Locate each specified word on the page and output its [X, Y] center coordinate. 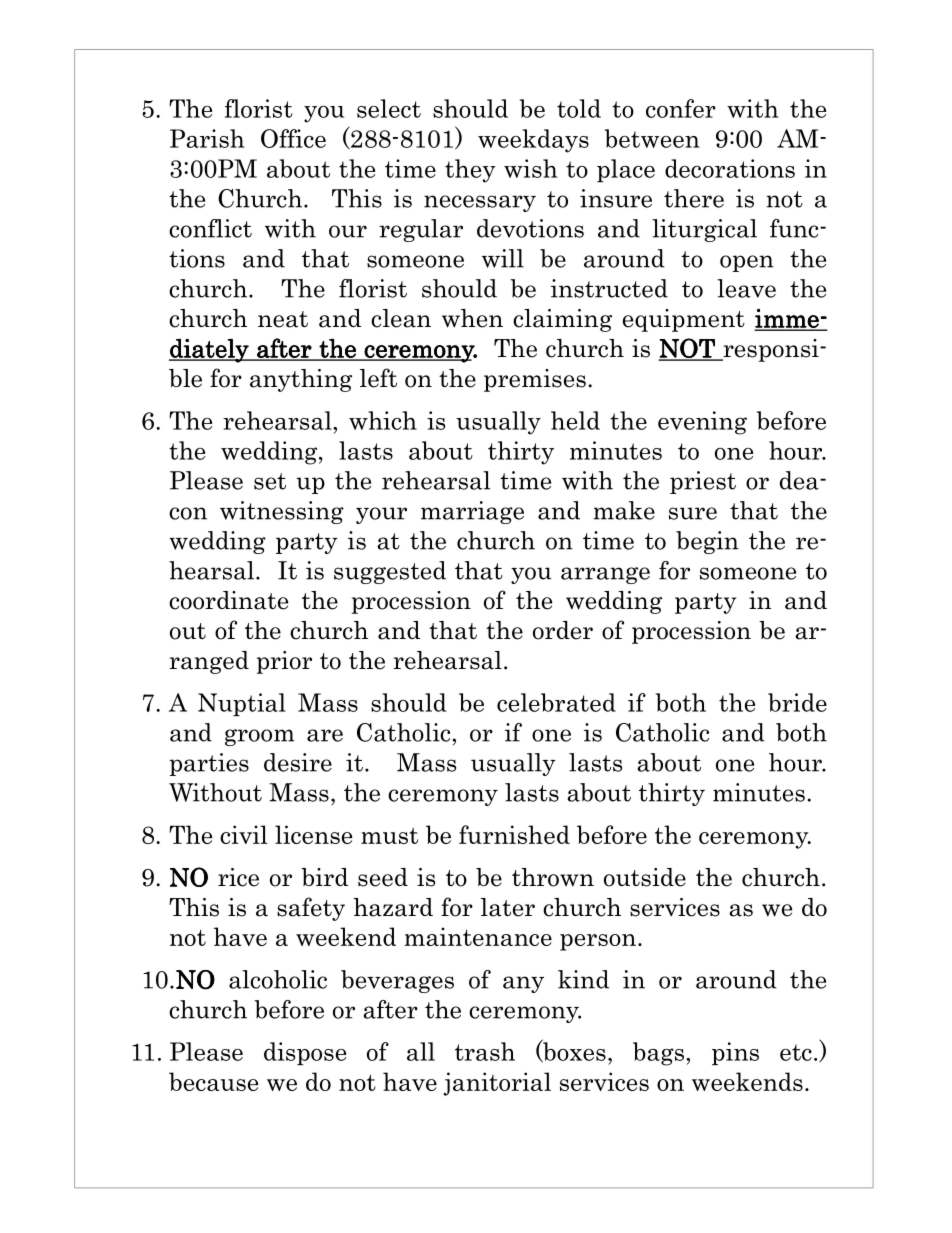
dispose [305, 1053]
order [563, 630]
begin [707, 542]
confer [681, 108]
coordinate [228, 600]
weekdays [533, 141]
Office [293, 138]
